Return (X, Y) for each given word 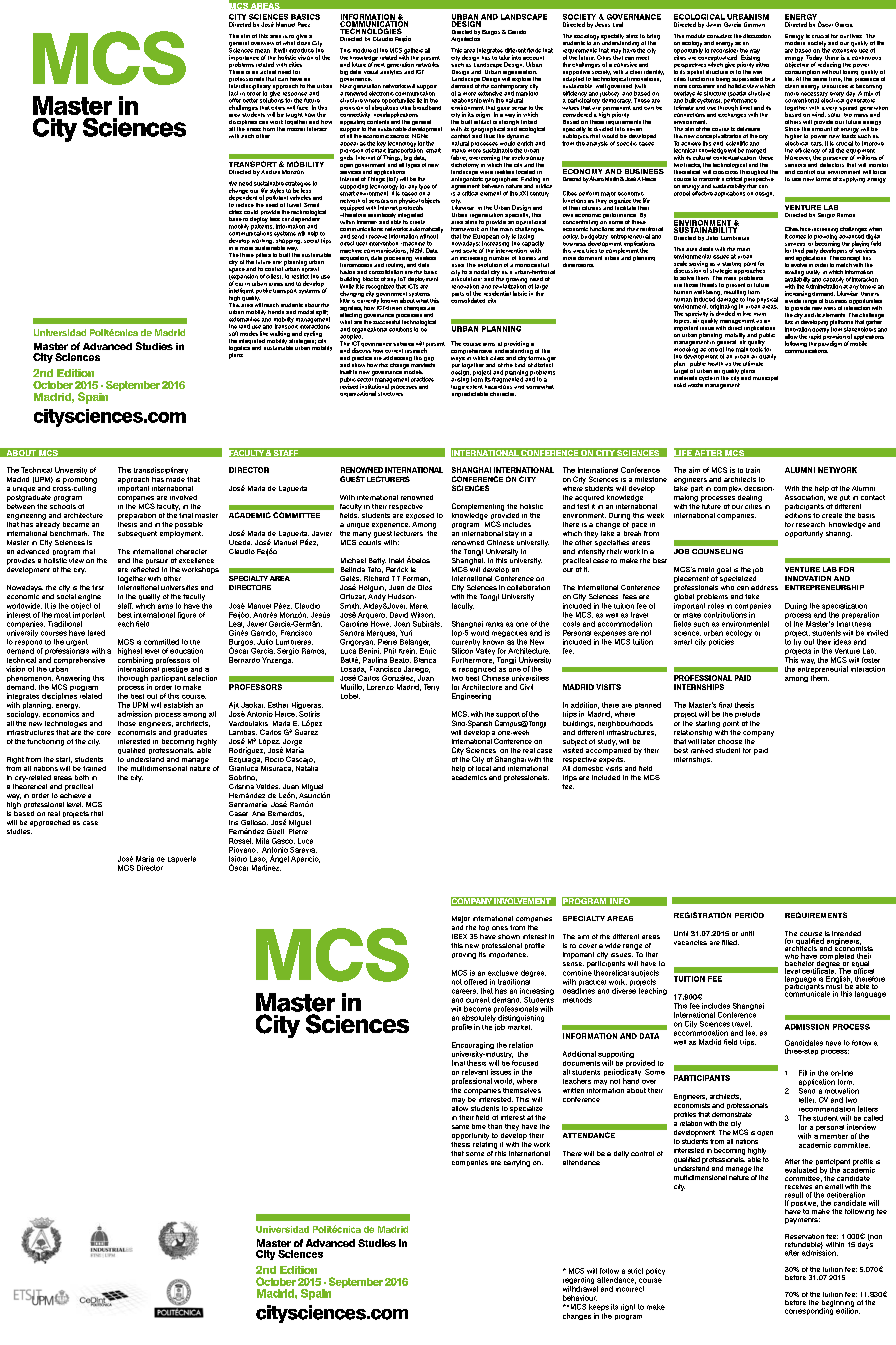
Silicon (462, 651)
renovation (465, 286)
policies (721, 642)
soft (233, 333)
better (250, 100)
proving (464, 956)
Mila (262, 841)
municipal (765, 378)
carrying (517, 1163)
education (186, 651)
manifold (527, 92)
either (762, 63)
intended (846, 935)
